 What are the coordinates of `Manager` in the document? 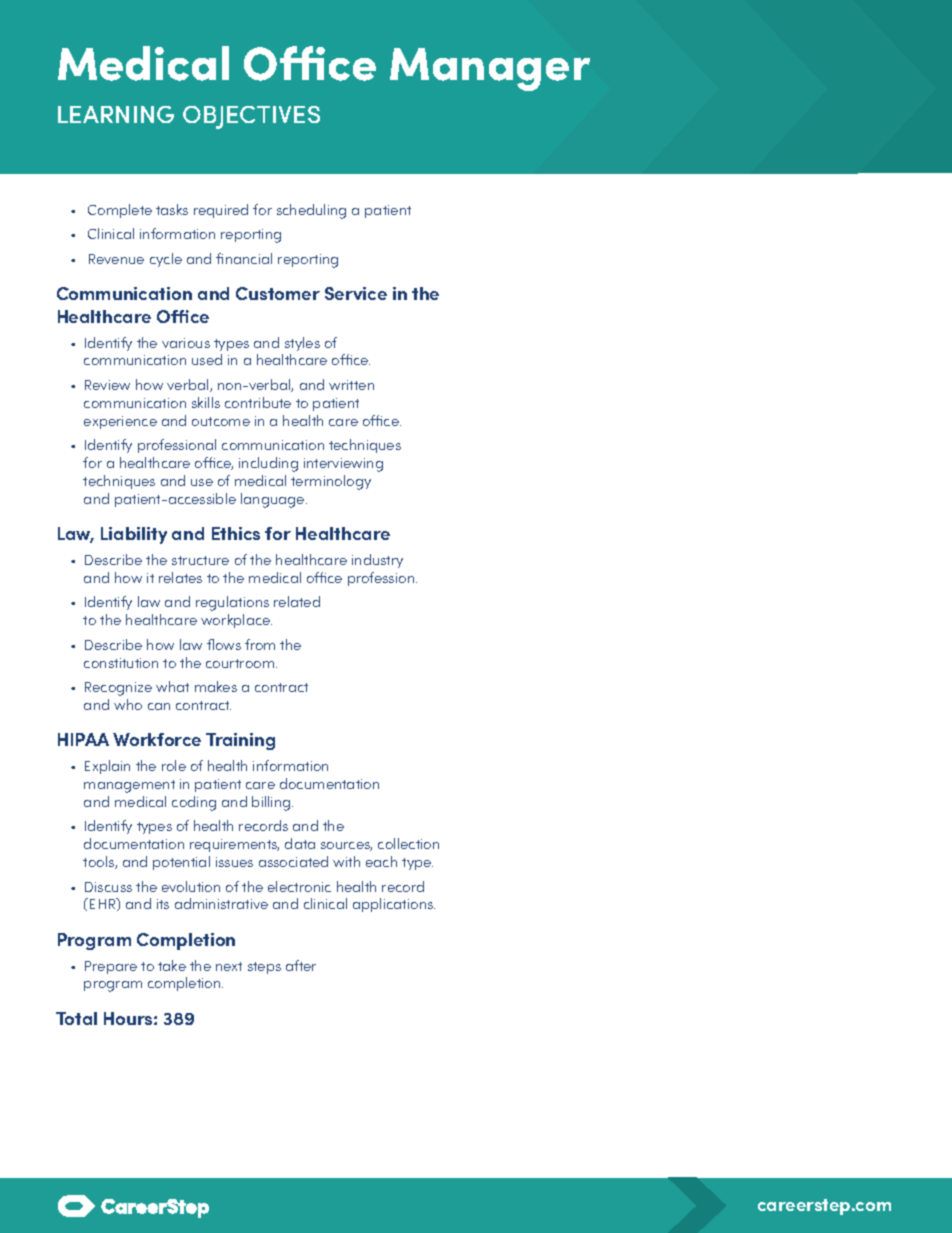 It's located at (490, 69).
